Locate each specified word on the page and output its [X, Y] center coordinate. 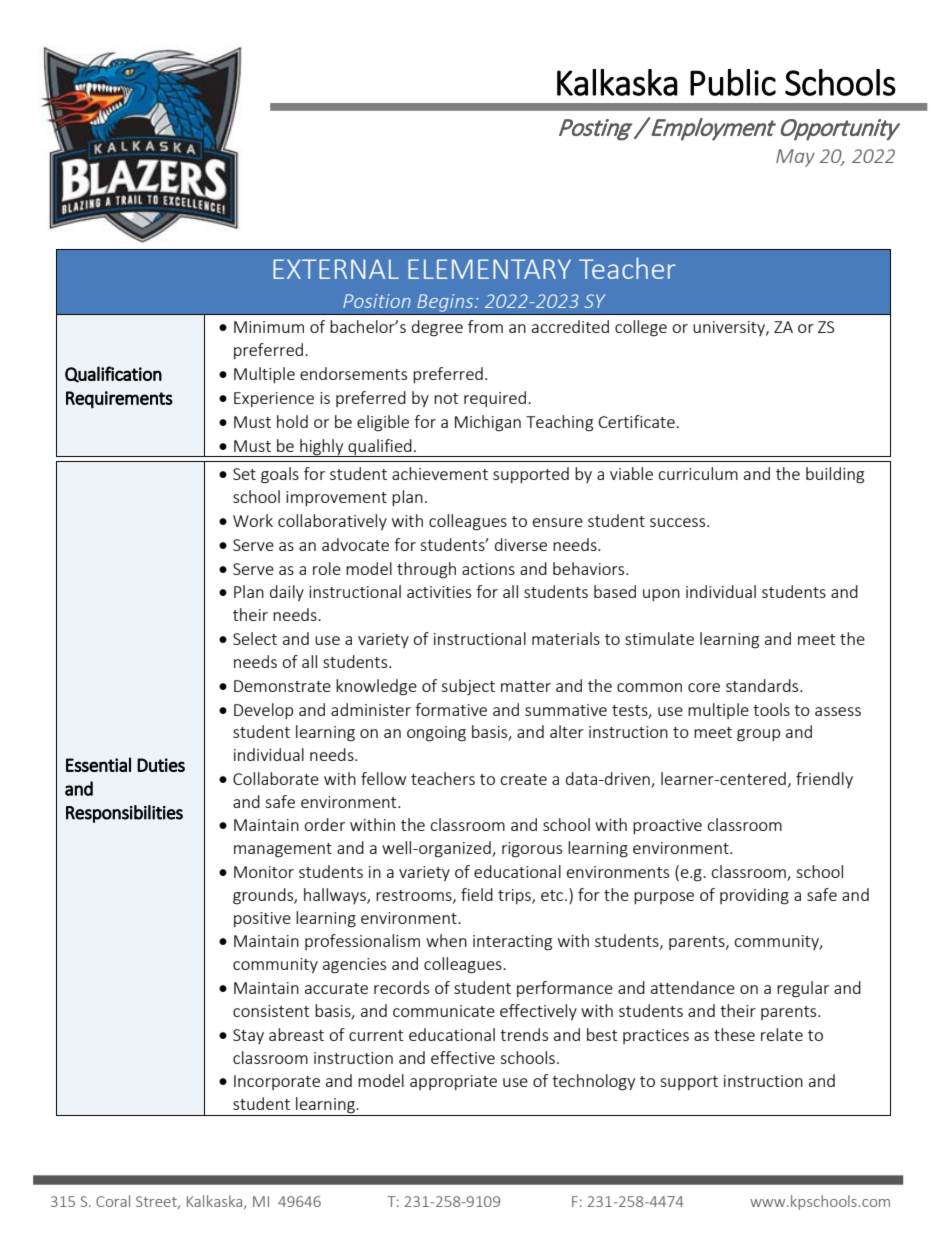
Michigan [488, 423]
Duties [161, 765]
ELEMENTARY [489, 269]
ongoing [436, 734]
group [758, 735]
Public [733, 82]
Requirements [119, 400]
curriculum [698, 473]
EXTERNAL [336, 269]
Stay [248, 1036]
